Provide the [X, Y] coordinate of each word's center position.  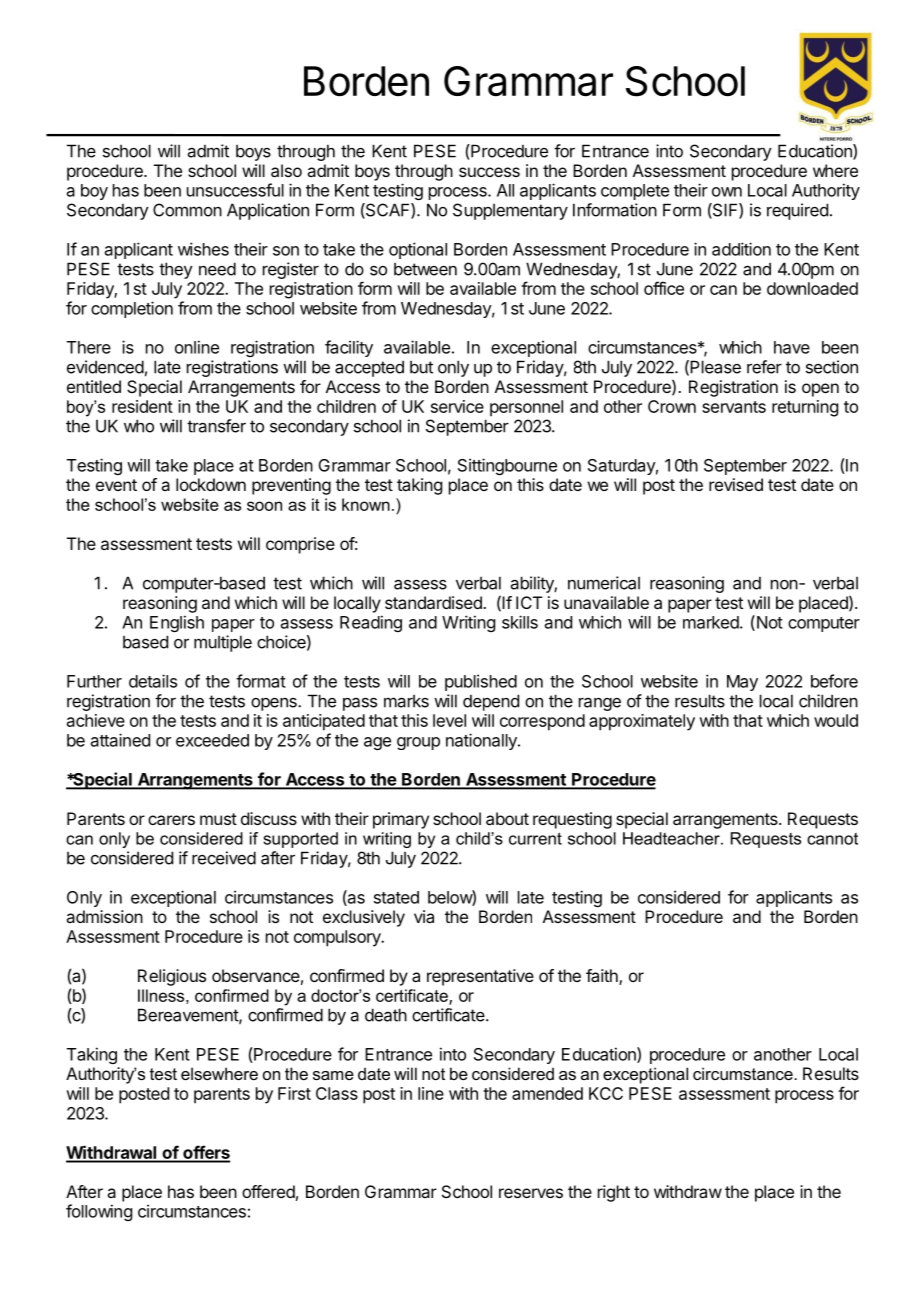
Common [187, 210]
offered [268, 1191]
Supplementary [510, 211]
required [797, 211]
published [481, 682]
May [742, 683]
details [153, 681]
